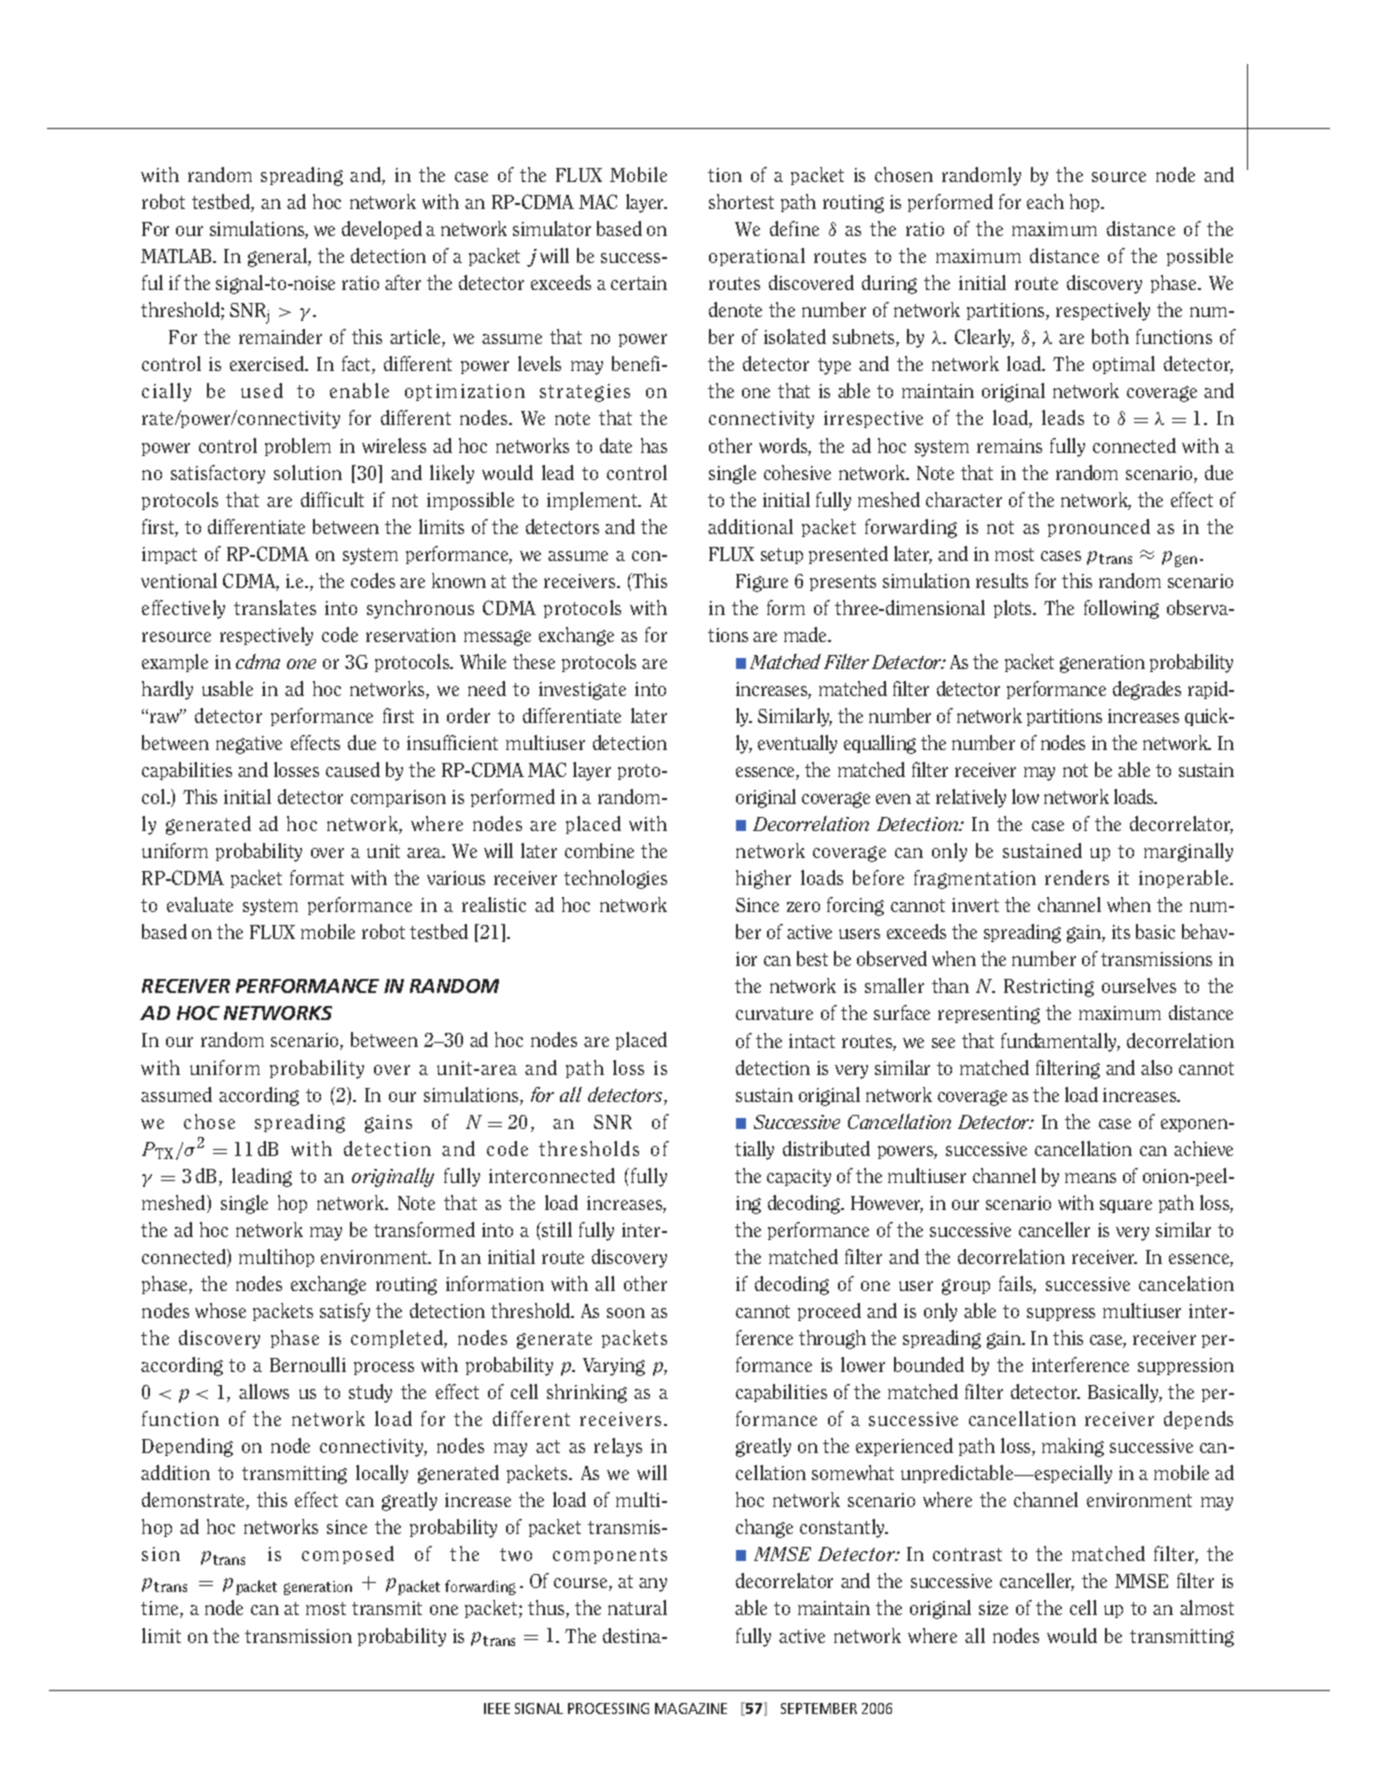 The height and width of the image is (1785, 1379). I want to click on satisfy, so click(345, 1312).
